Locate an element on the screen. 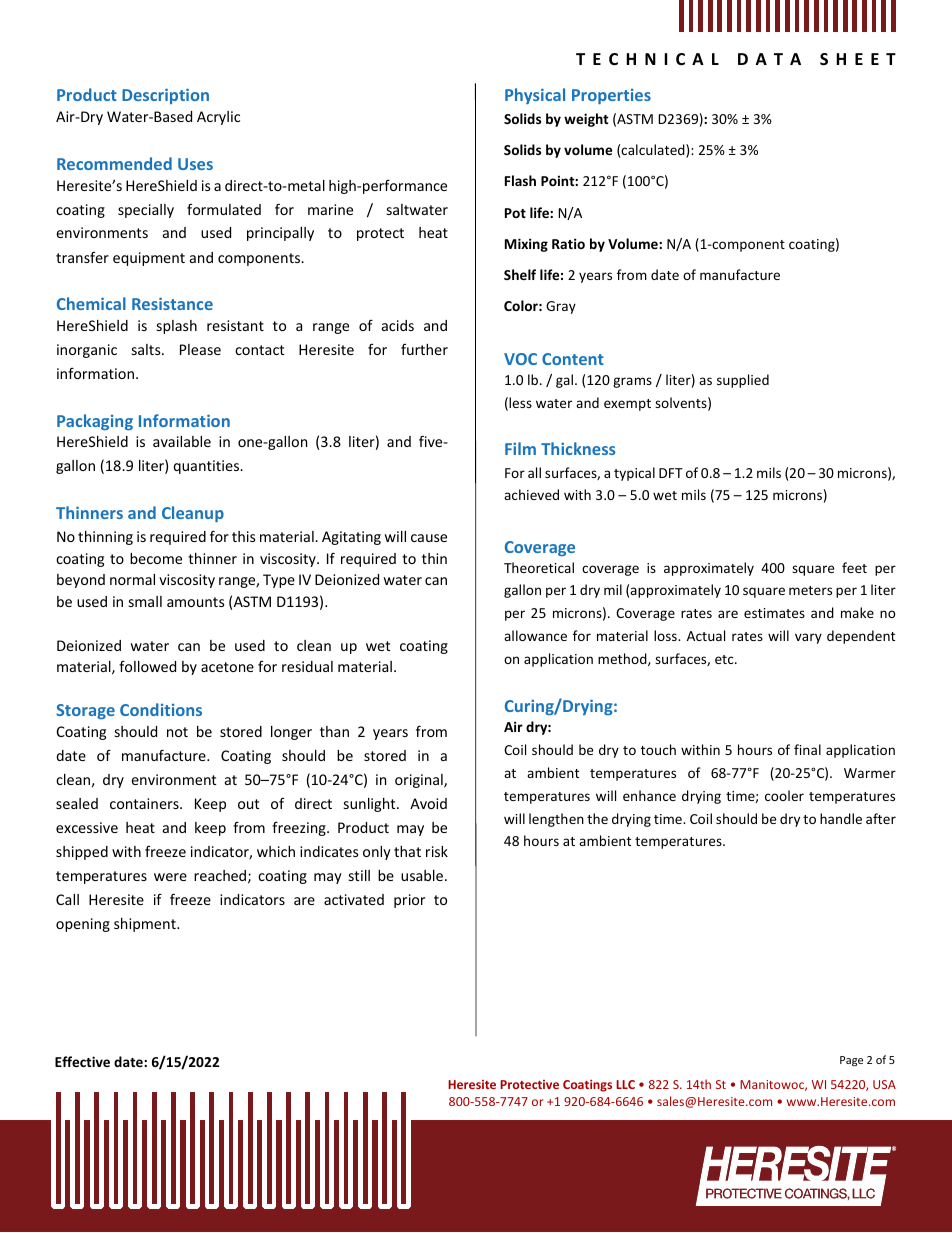 Image resolution: width=952 pixels, height=1233 pixels. Film is located at coordinates (520, 448).
